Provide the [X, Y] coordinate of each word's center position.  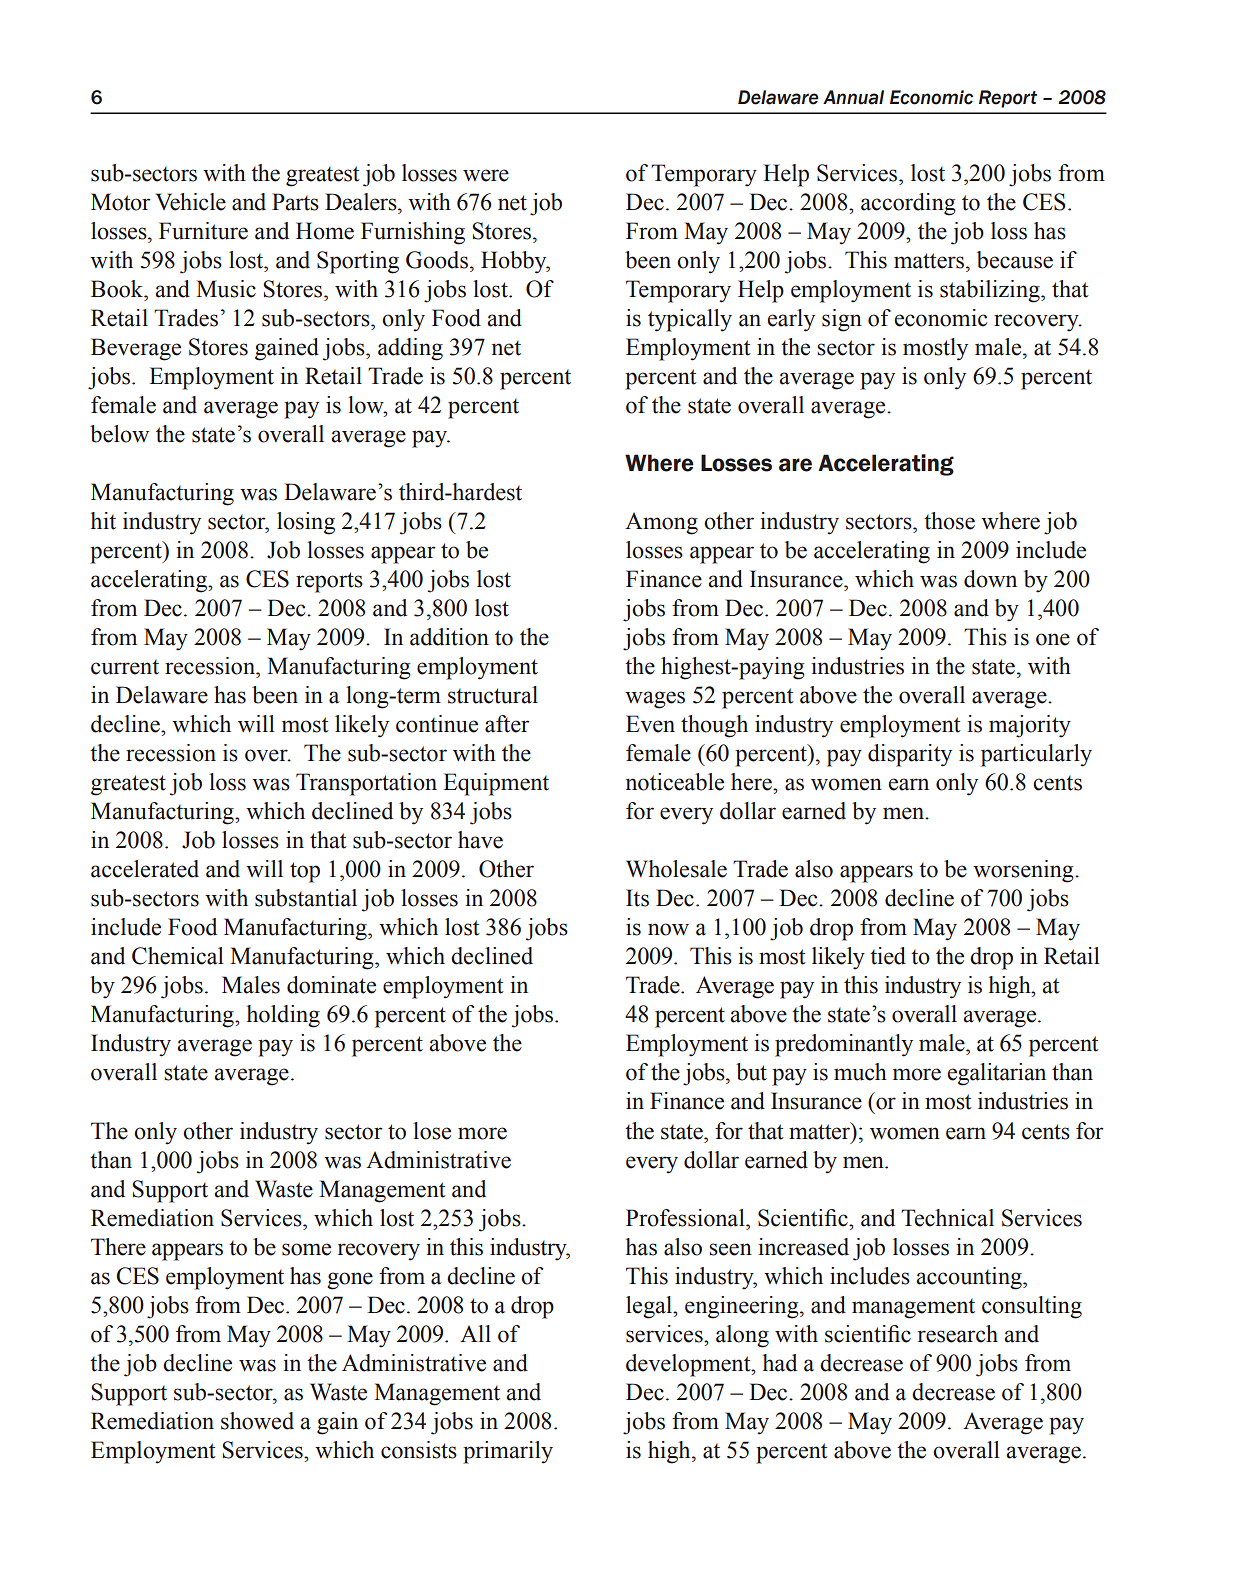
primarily [508, 1452]
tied [888, 956]
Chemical [178, 956]
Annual [853, 97]
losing [306, 523]
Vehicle [191, 202]
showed [257, 1421]
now [668, 929]
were [486, 175]
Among [661, 523]
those [949, 521]
